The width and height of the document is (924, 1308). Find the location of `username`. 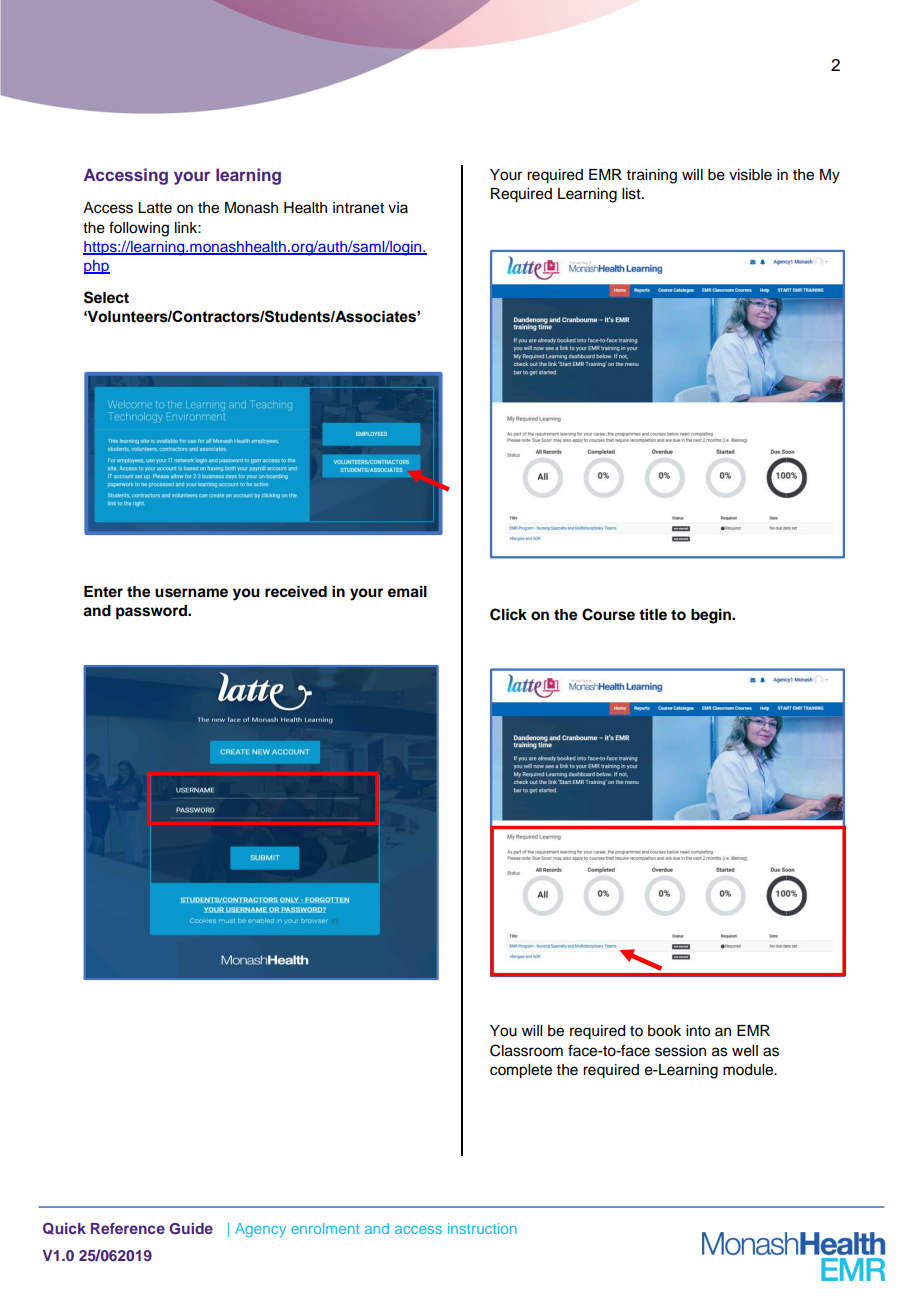

username is located at coordinates (191, 593).
